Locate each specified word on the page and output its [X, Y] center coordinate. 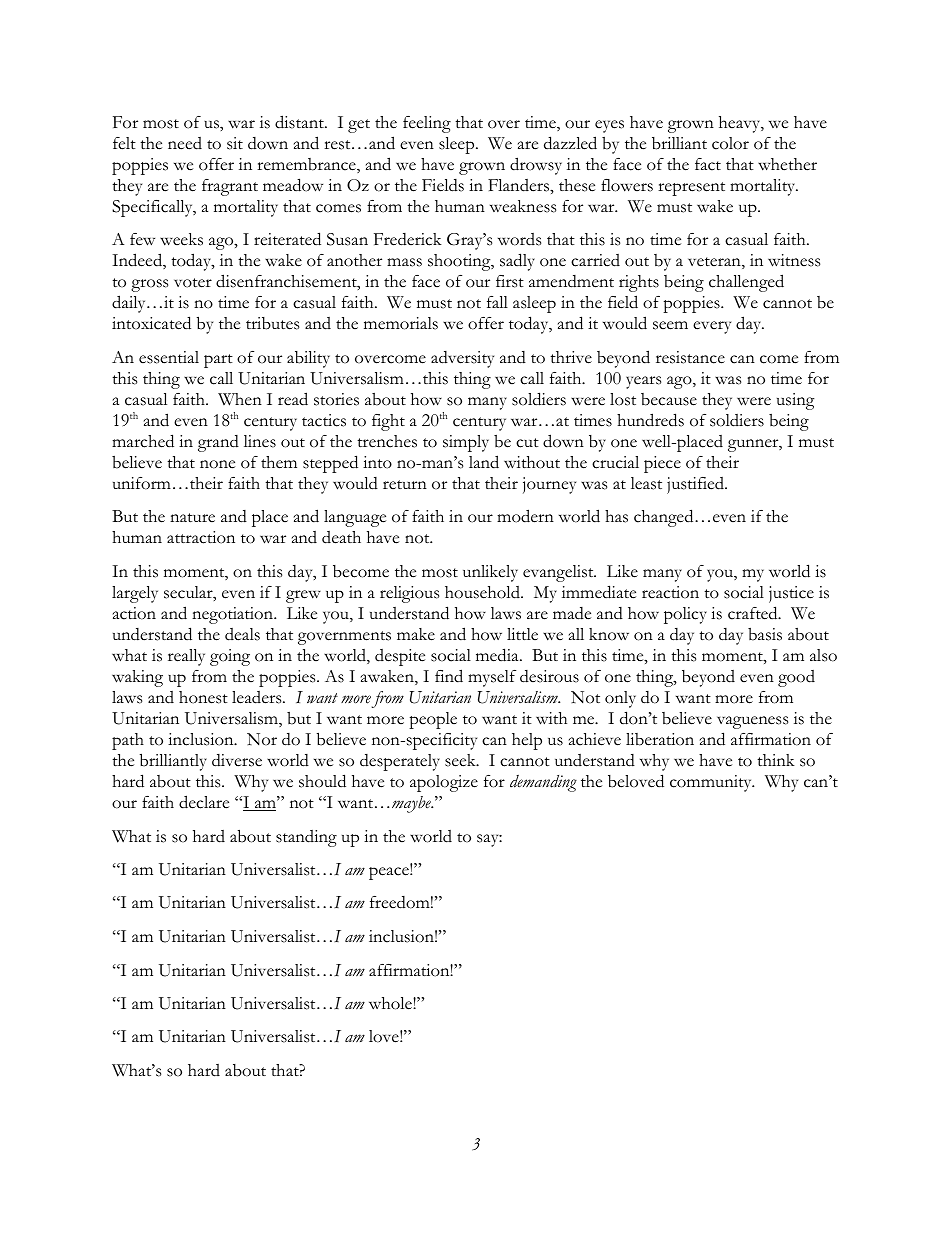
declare [204, 802]
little [522, 634]
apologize [444, 783]
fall [497, 302]
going [230, 657]
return [405, 485]
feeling [427, 124]
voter [193, 283]
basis [765, 634]
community [712, 783]
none [217, 464]
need [185, 143]
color [730, 143]
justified [696, 485]
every [712, 327]
